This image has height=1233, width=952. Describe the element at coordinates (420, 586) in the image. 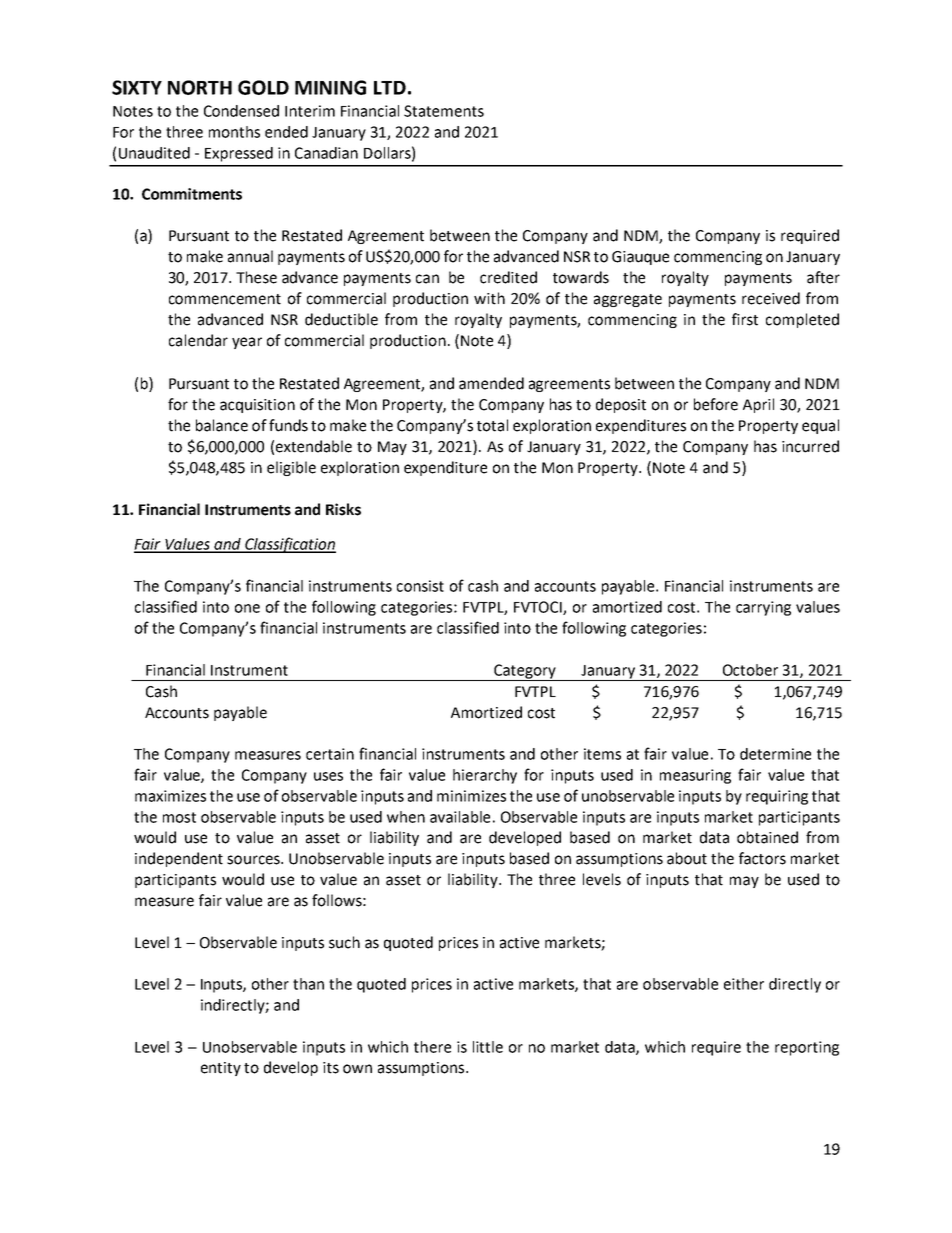

I see `consist` at that location.
